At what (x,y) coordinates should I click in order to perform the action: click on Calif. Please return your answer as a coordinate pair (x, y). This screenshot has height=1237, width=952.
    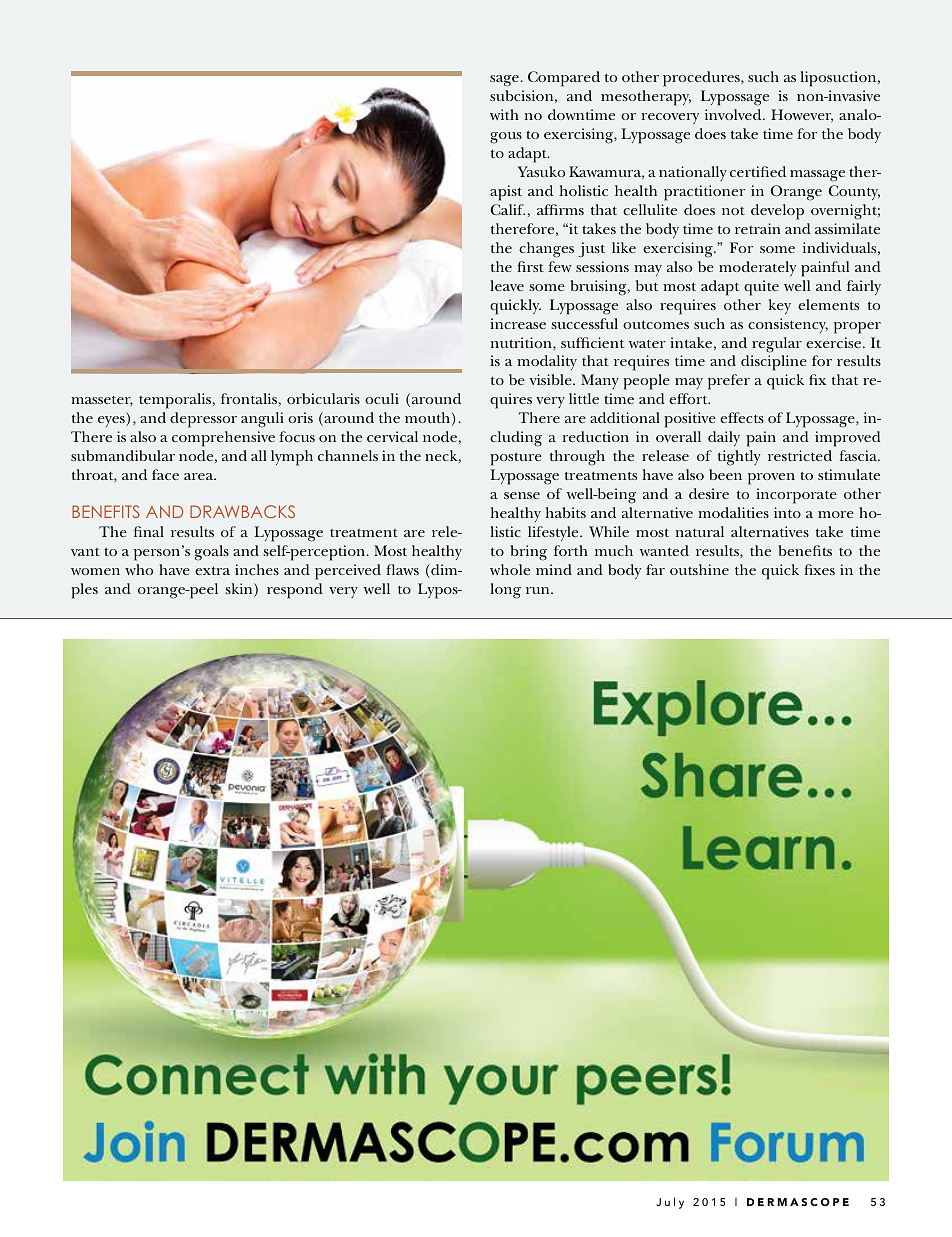
    Looking at the image, I should click on (508, 209).
